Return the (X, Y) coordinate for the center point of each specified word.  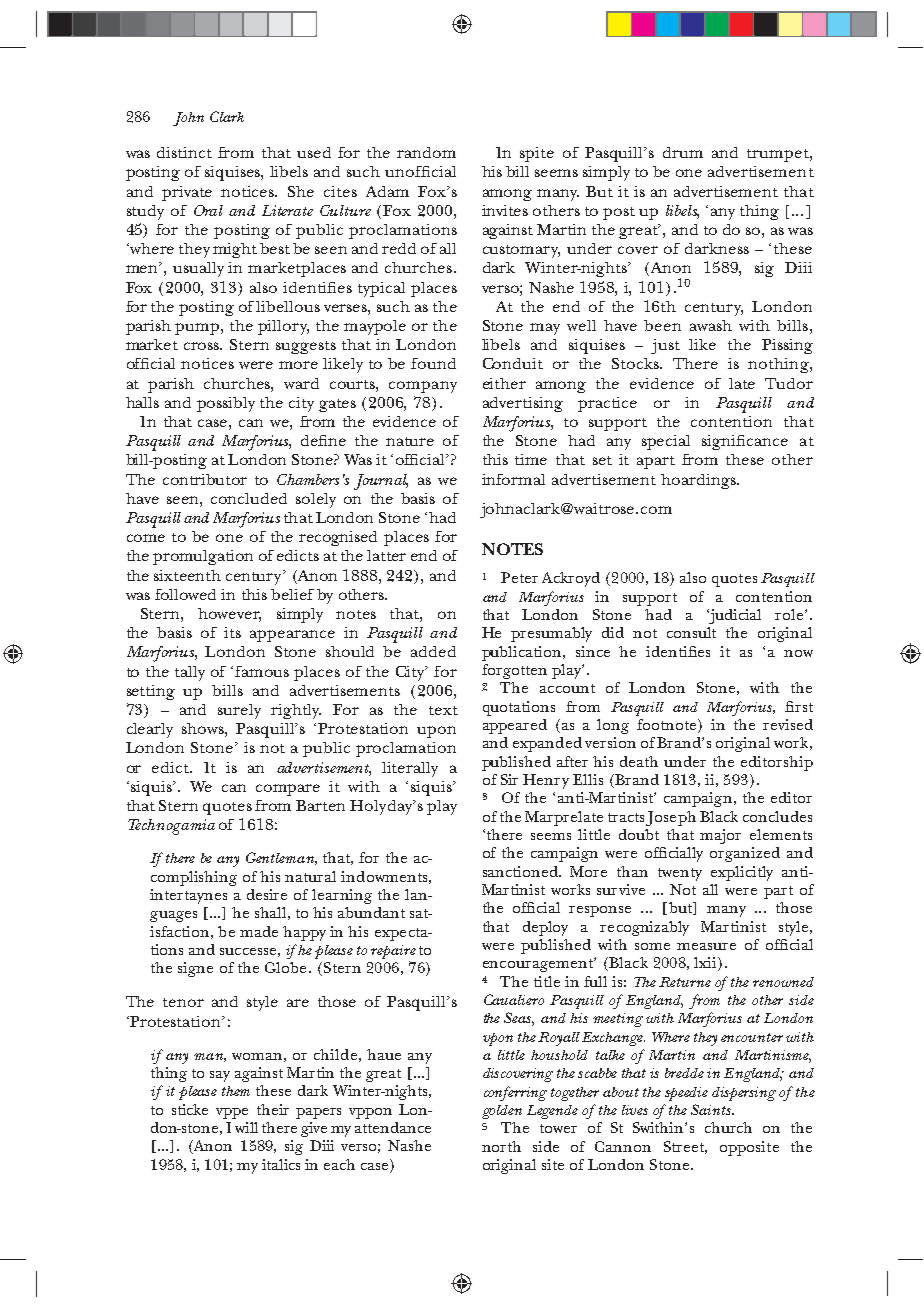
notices (249, 191)
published (516, 763)
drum (683, 152)
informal (513, 479)
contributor (205, 479)
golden (502, 1112)
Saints (712, 1109)
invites (505, 210)
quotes (227, 808)
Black (719, 816)
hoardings (699, 481)
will (246, 1127)
